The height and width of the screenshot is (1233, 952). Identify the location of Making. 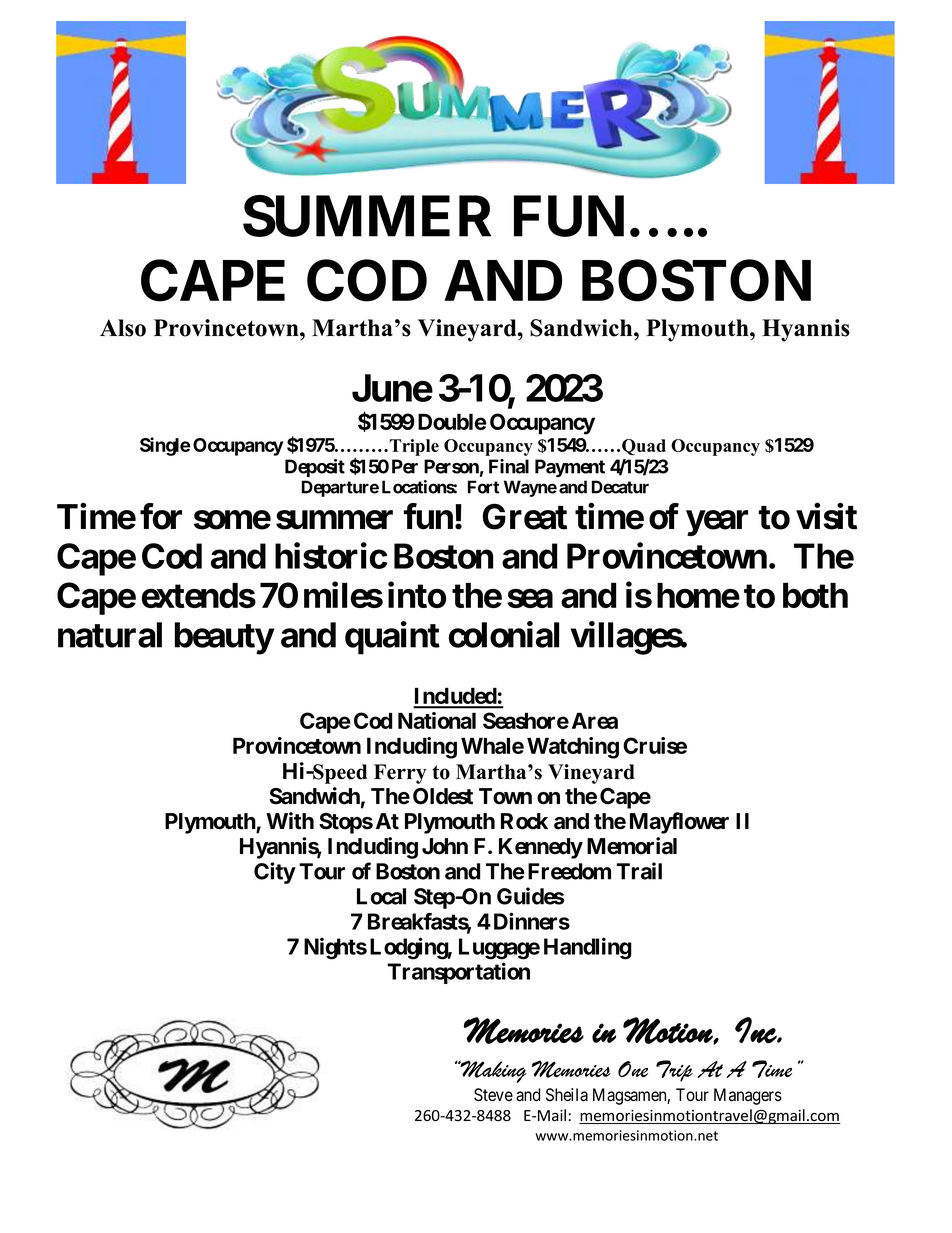
(492, 1071).
